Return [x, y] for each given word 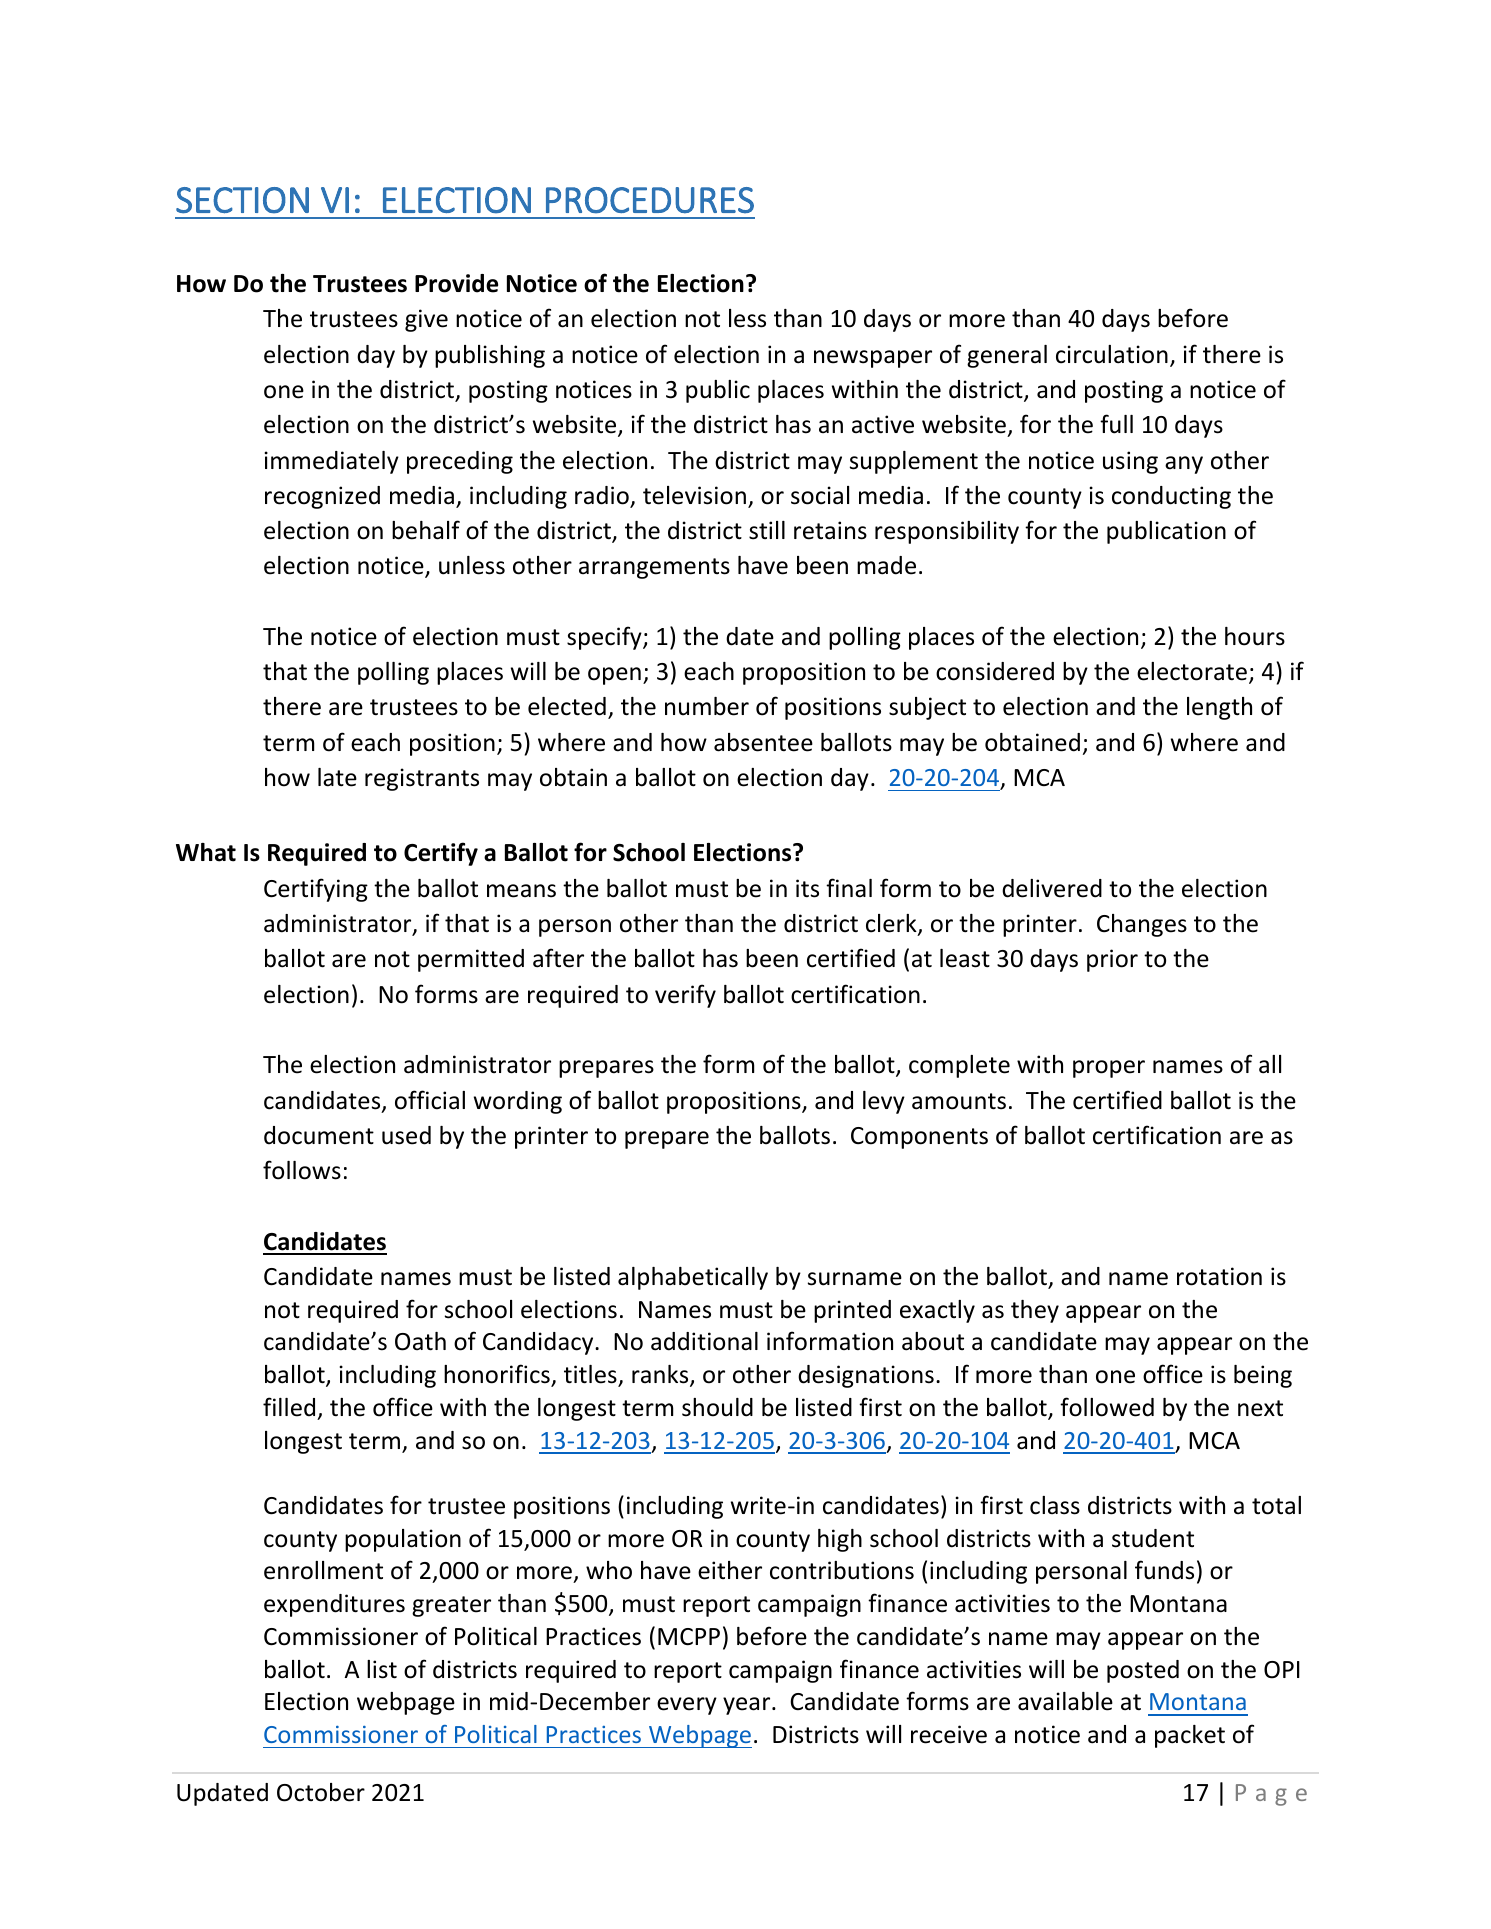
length [1219, 708]
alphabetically [693, 1278]
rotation [1219, 1276]
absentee [763, 742]
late [337, 777]
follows [302, 1170]
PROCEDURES [650, 200]
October [321, 1792]
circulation [1112, 354]
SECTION [242, 200]
